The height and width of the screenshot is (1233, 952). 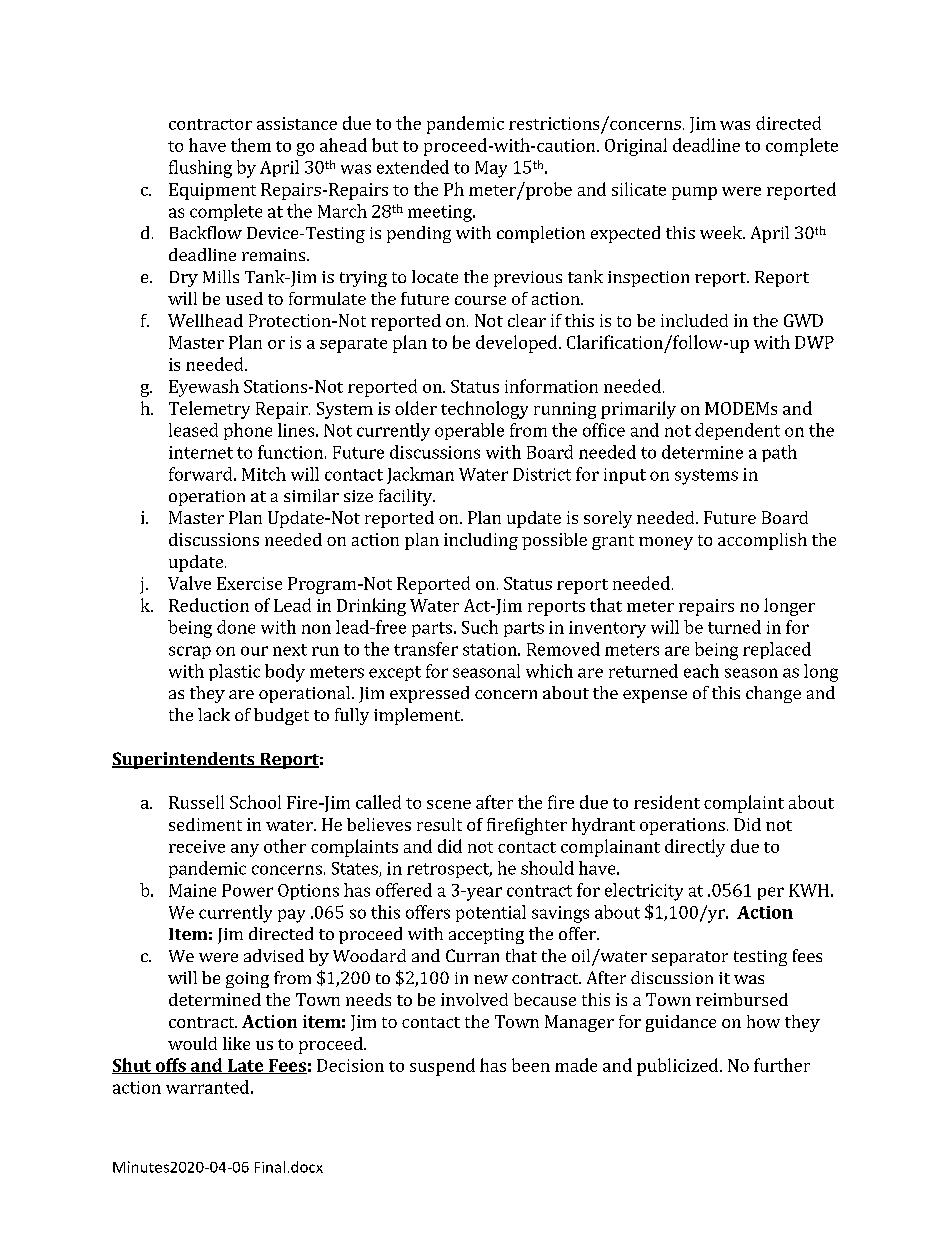 I want to click on Such, so click(x=480, y=627).
